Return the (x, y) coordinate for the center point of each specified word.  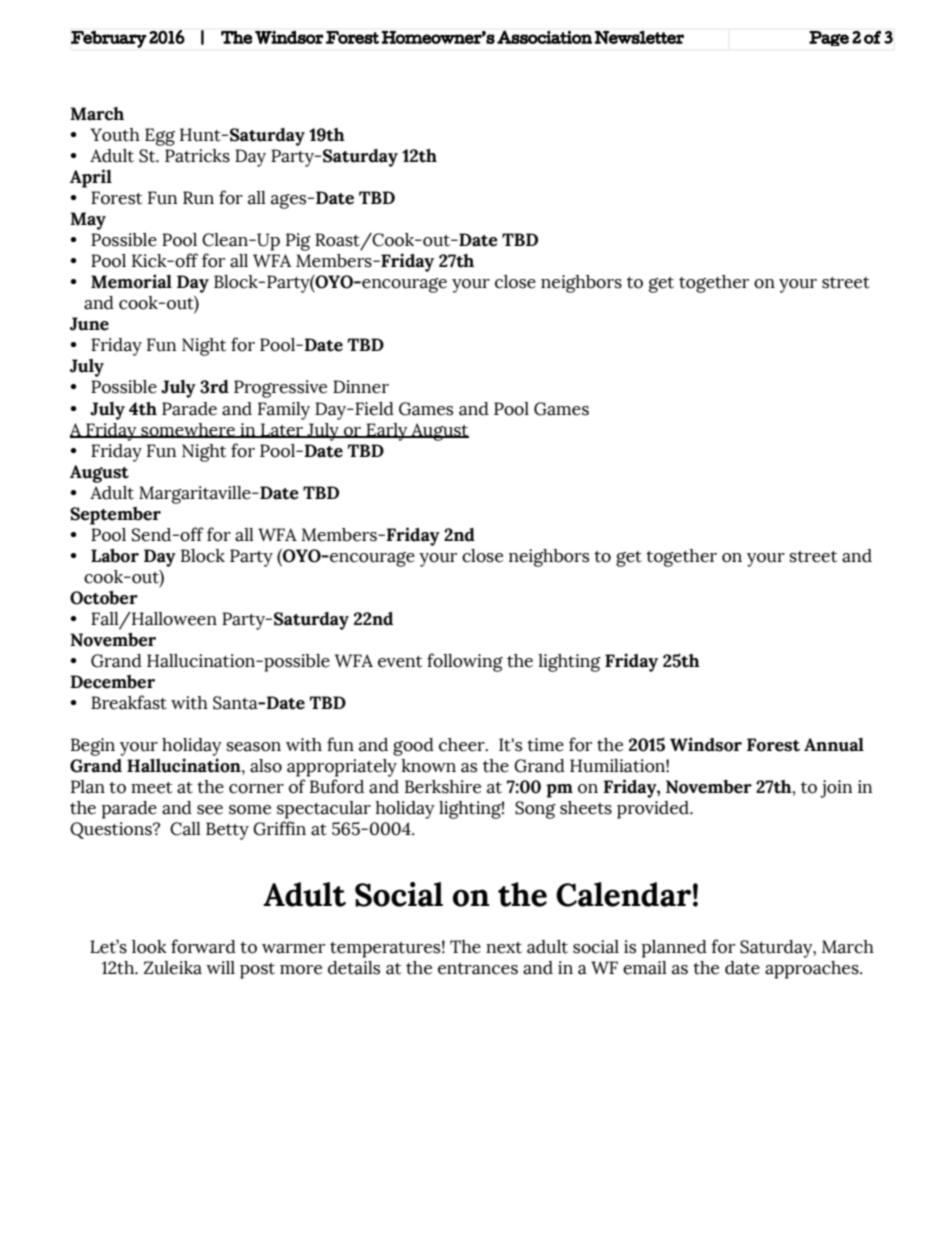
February (109, 39)
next (504, 948)
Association (544, 37)
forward (203, 946)
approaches (813, 970)
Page (829, 38)
